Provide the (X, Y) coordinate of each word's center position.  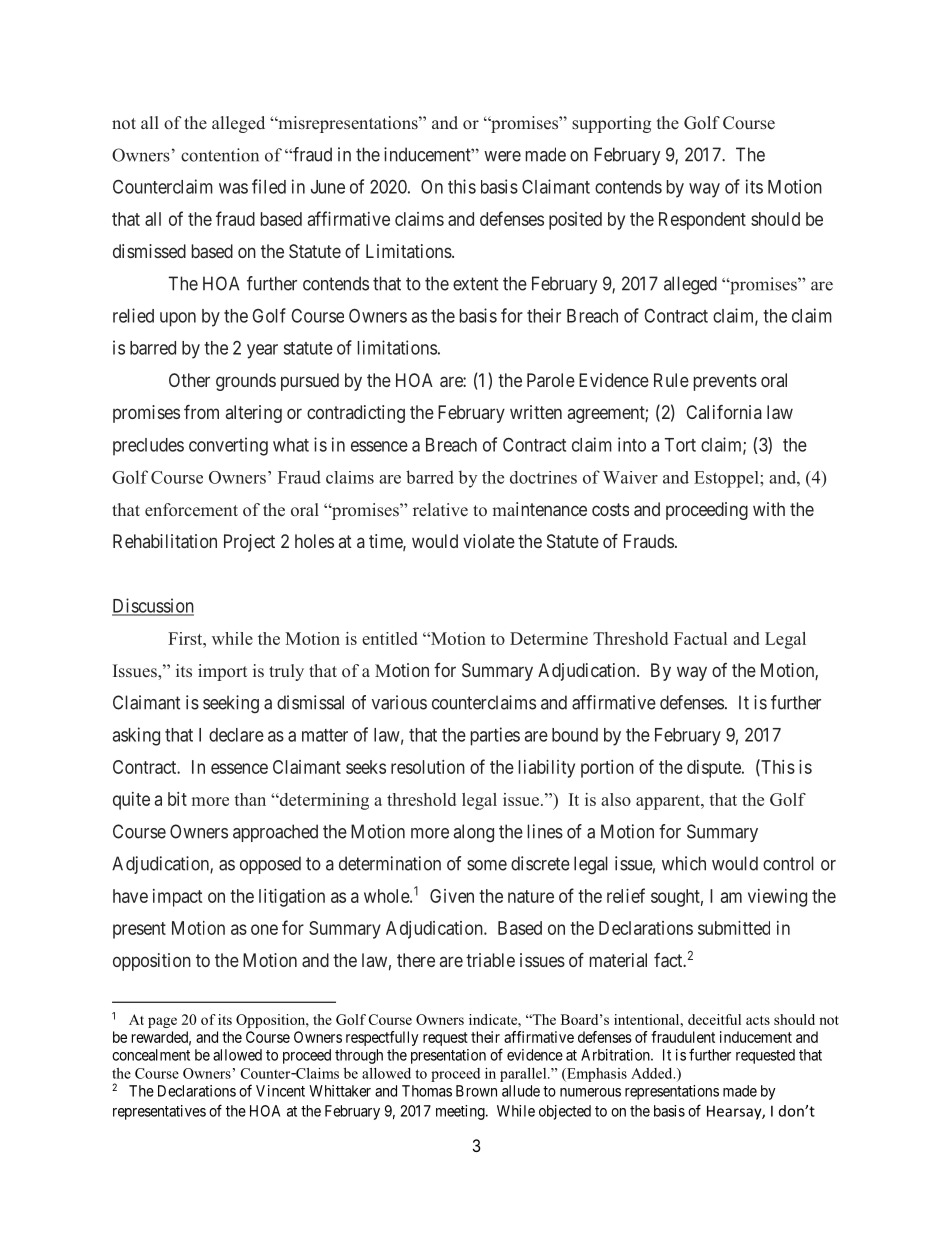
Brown (476, 1091)
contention (220, 155)
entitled (389, 638)
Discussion (153, 606)
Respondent (702, 221)
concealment (151, 1055)
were (502, 156)
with (769, 509)
